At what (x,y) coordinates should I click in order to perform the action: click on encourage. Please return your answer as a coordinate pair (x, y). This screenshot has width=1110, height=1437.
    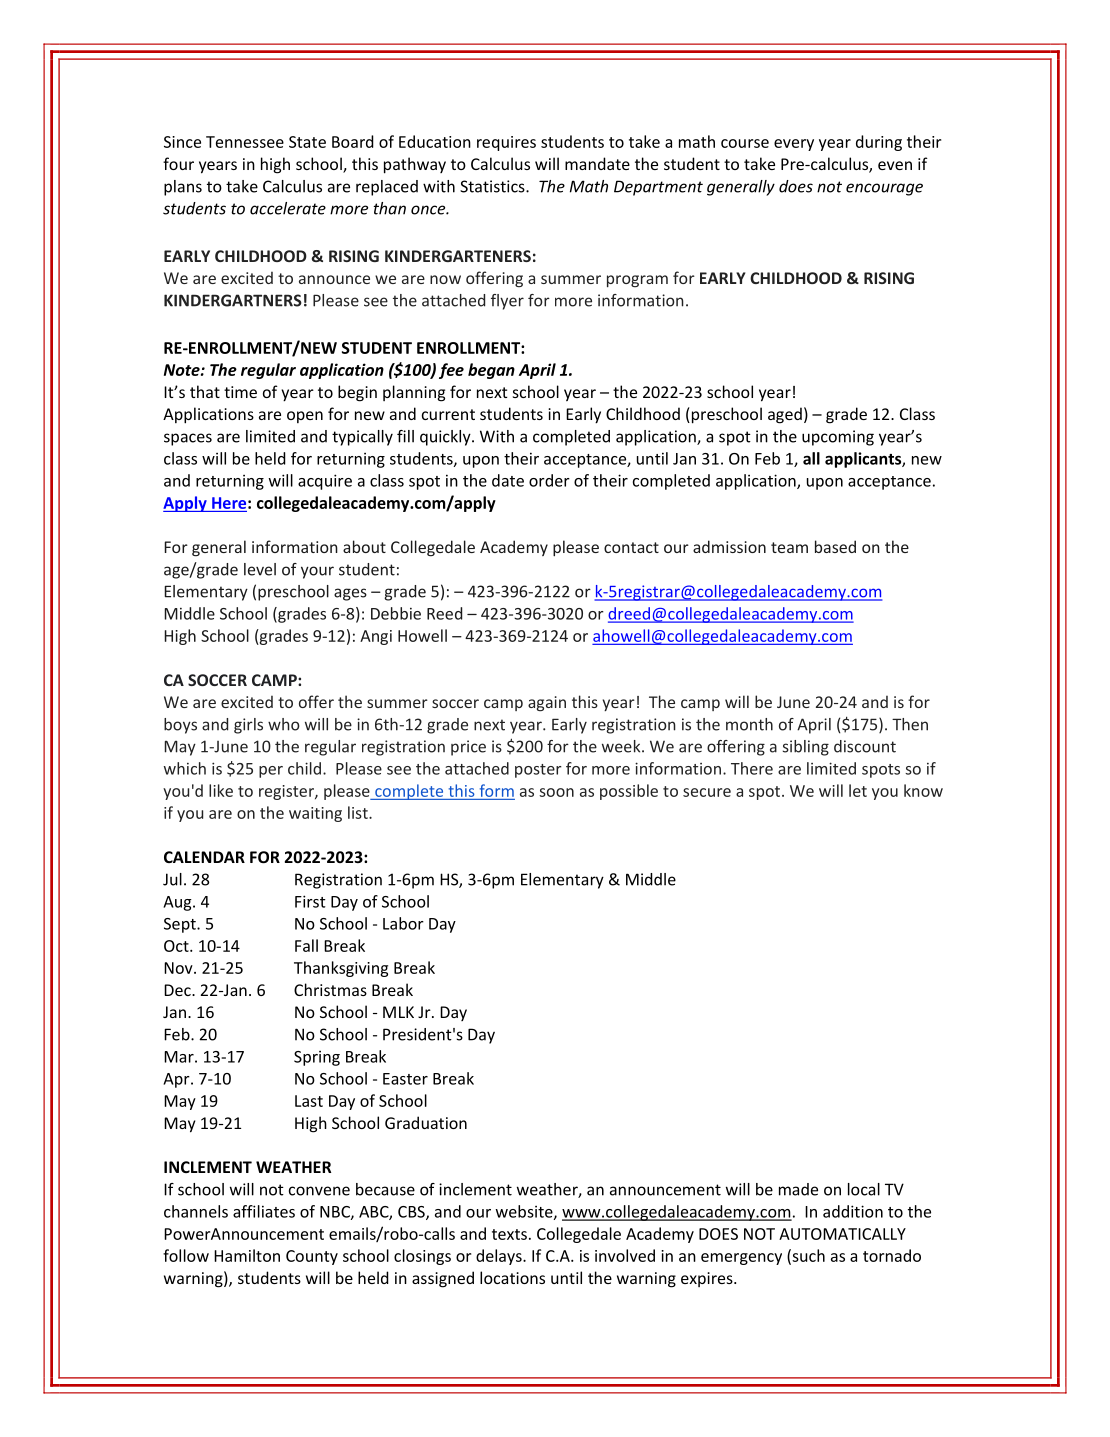
    Looking at the image, I should click on (884, 189).
